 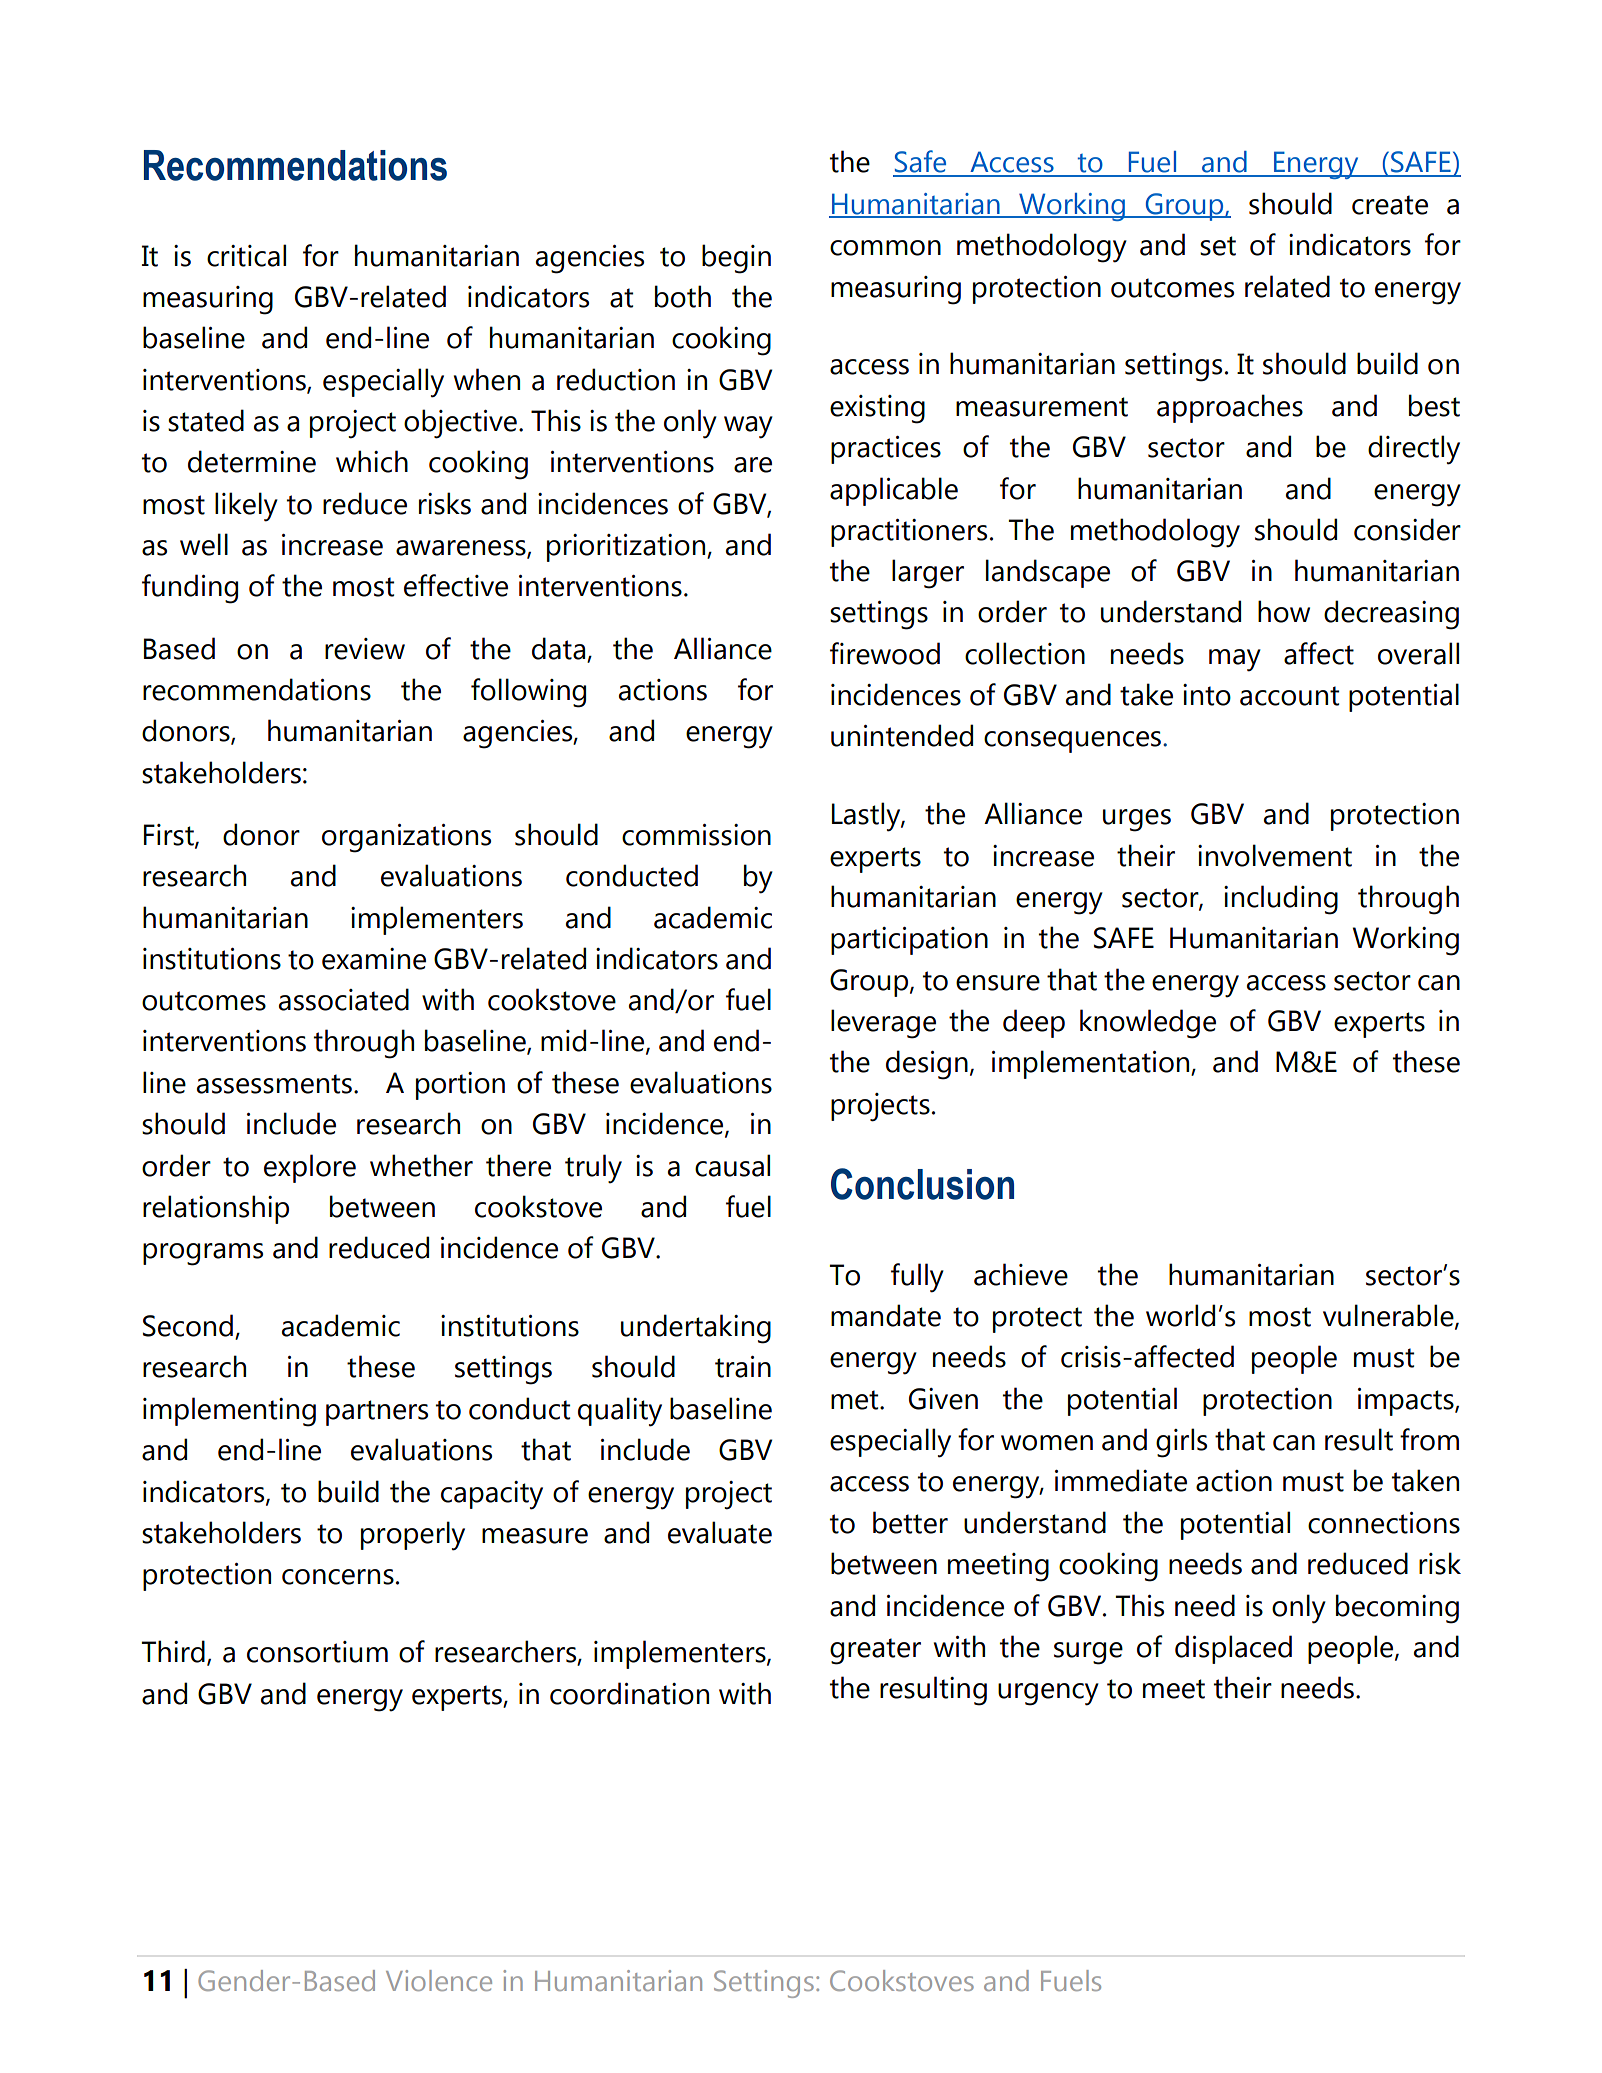 I want to click on knowledge, so click(x=1148, y=1024).
